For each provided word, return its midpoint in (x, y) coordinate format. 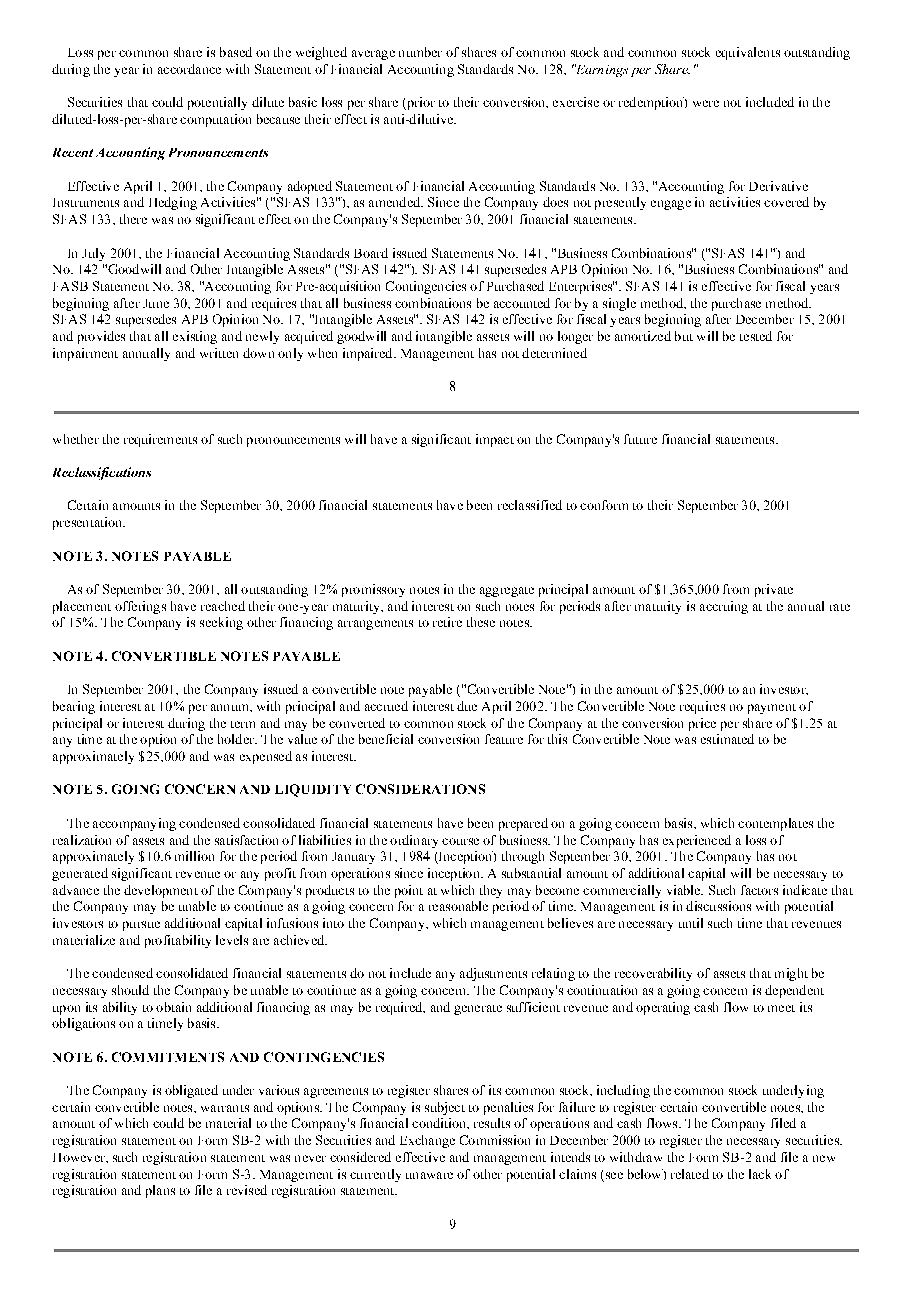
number (420, 52)
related (690, 1174)
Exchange (427, 1141)
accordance (189, 69)
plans (160, 1191)
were (706, 103)
